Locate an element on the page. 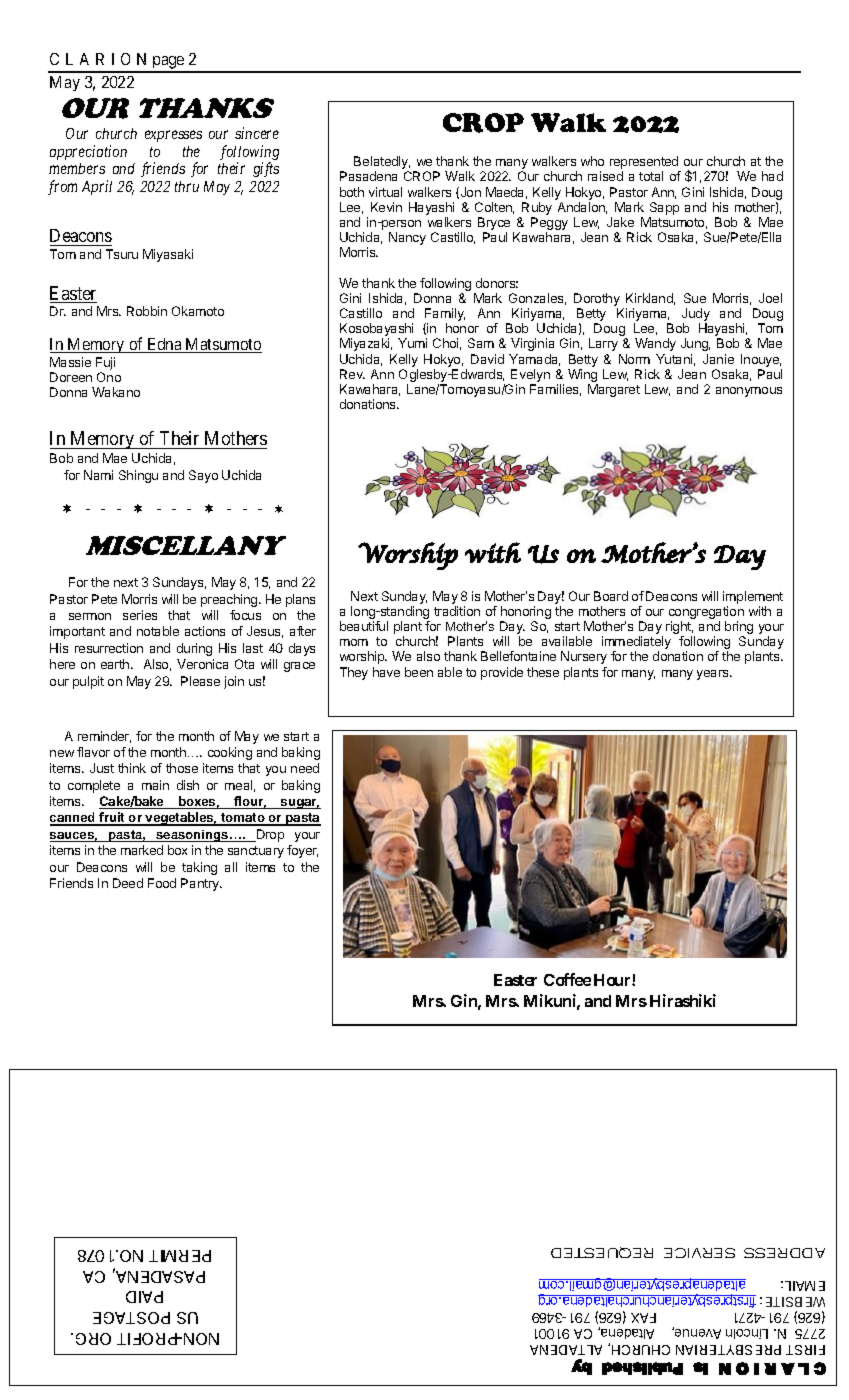 This document has height=1400, width=849. Yumi is located at coordinates (412, 343).
